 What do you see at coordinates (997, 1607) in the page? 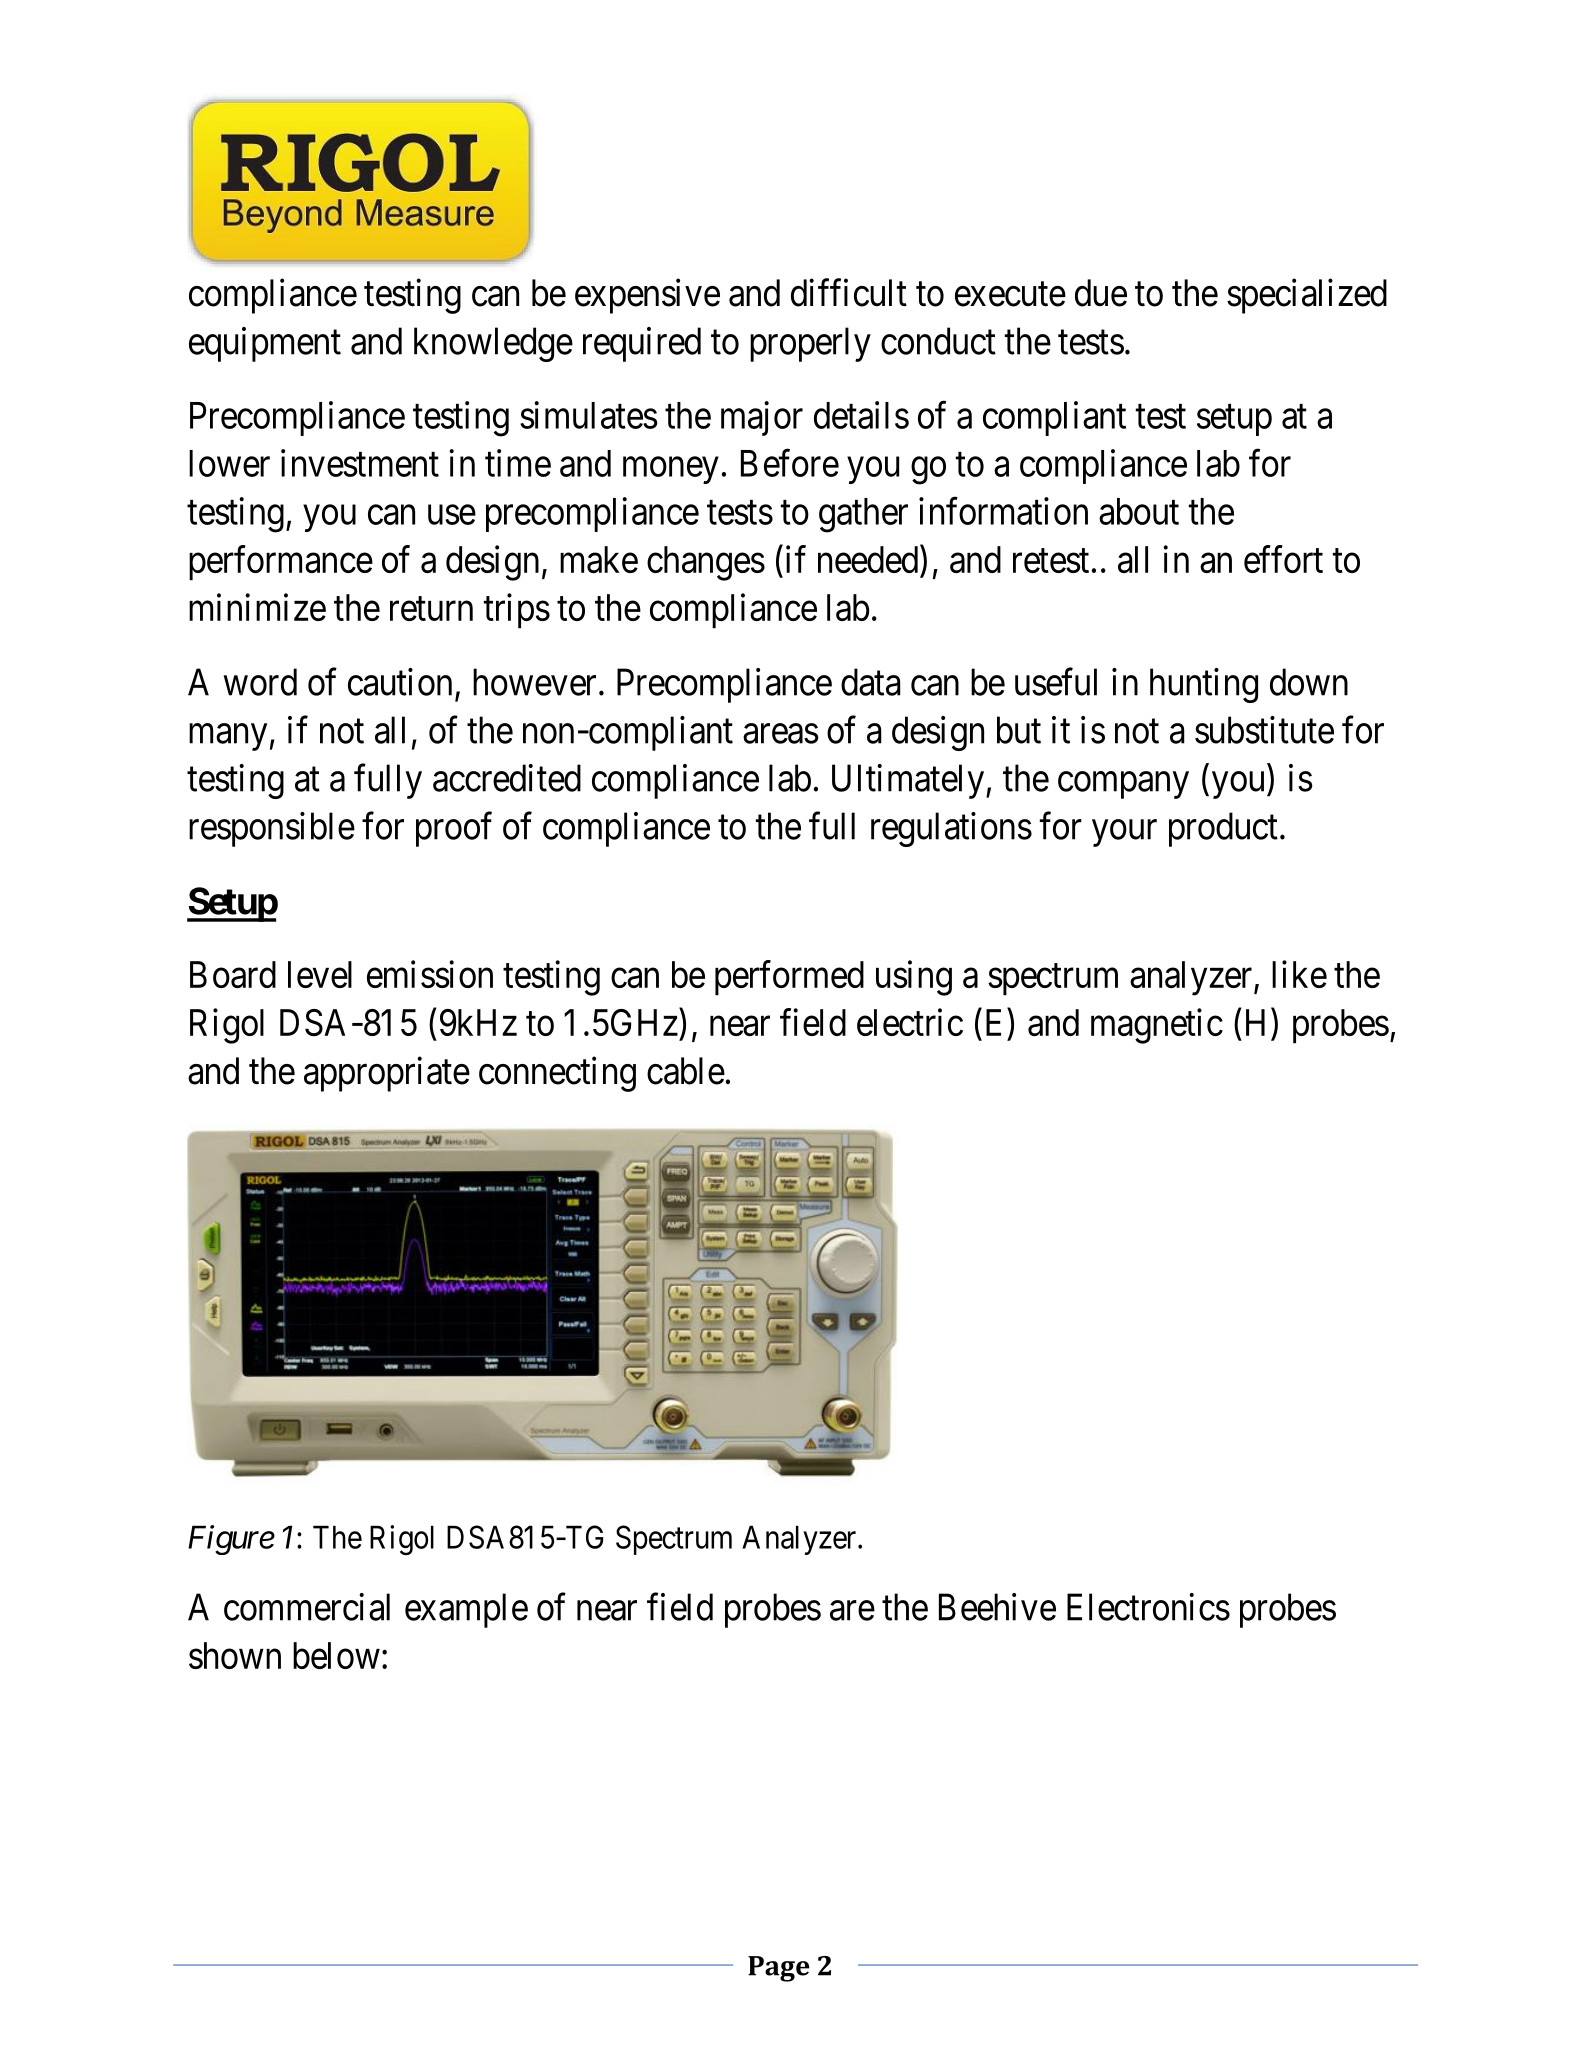
I see `Beehive` at bounding box center [997, 1607].
